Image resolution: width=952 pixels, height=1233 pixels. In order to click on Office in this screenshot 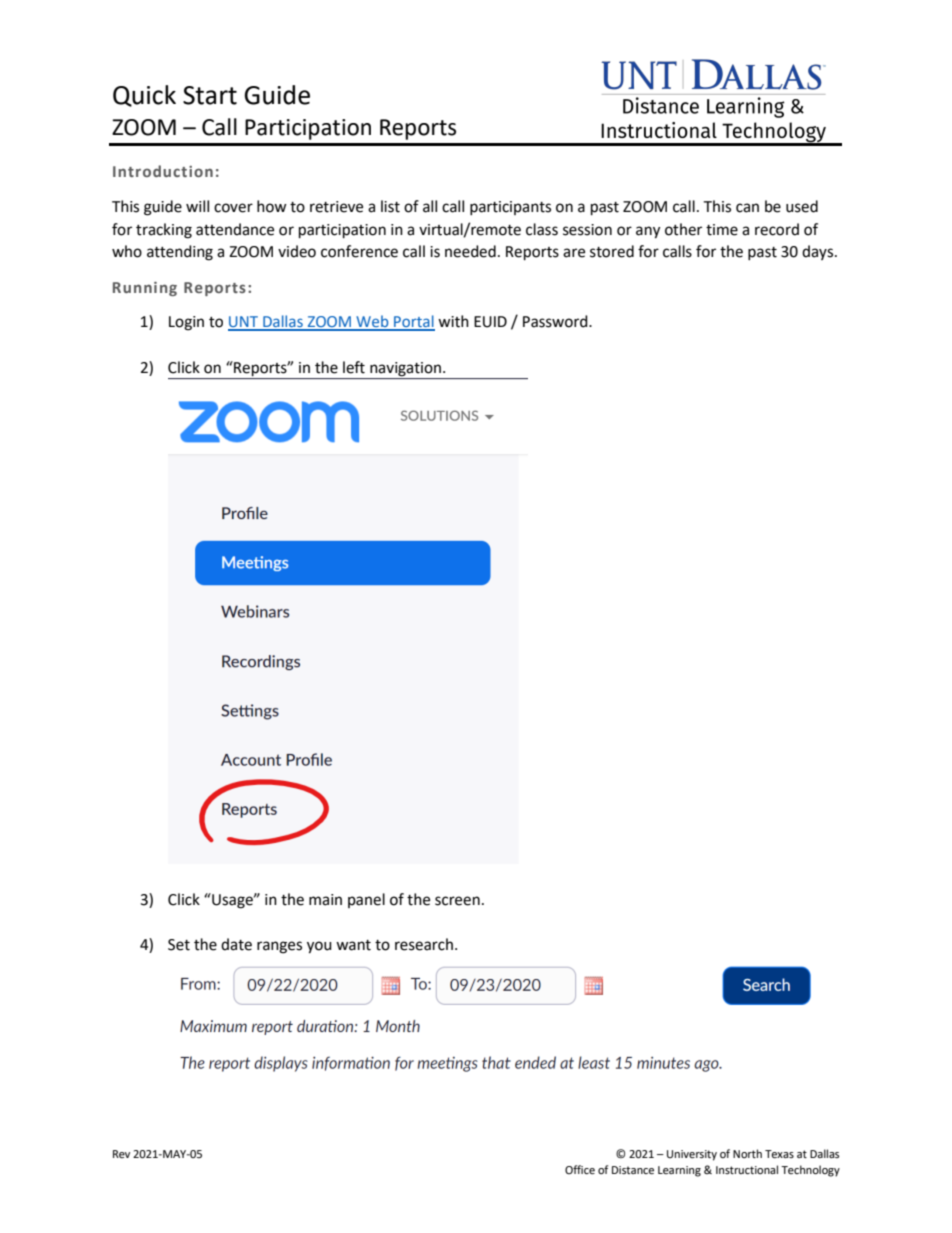, I will do `click(580, 1170)`.
